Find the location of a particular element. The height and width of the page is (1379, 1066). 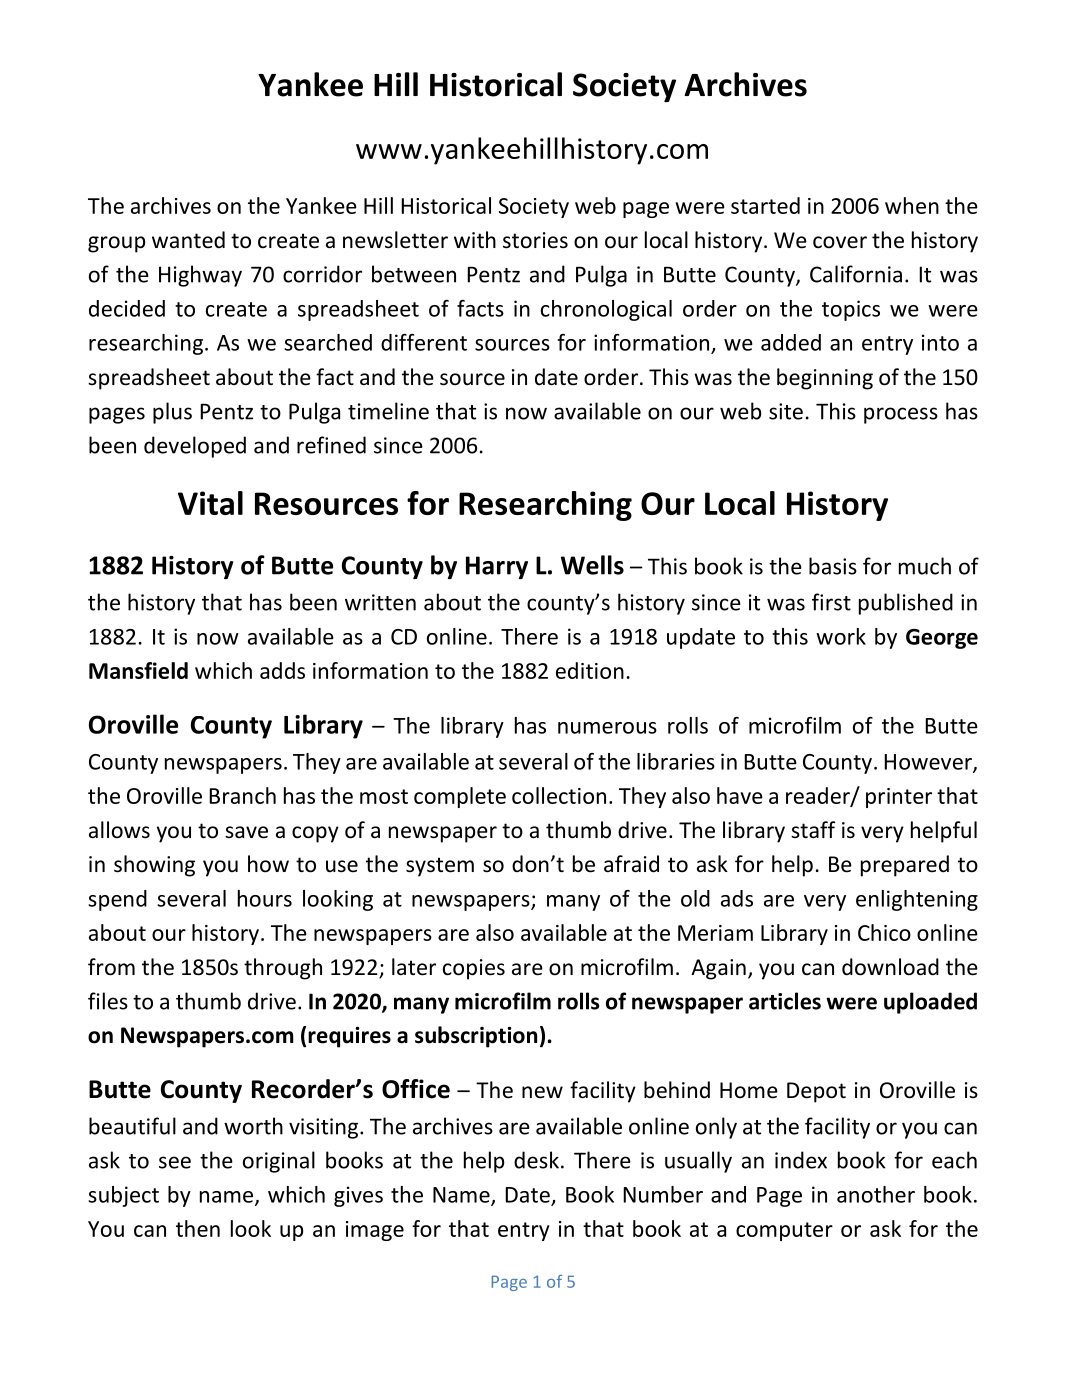

Vital is located at coordinates (210, 503).
